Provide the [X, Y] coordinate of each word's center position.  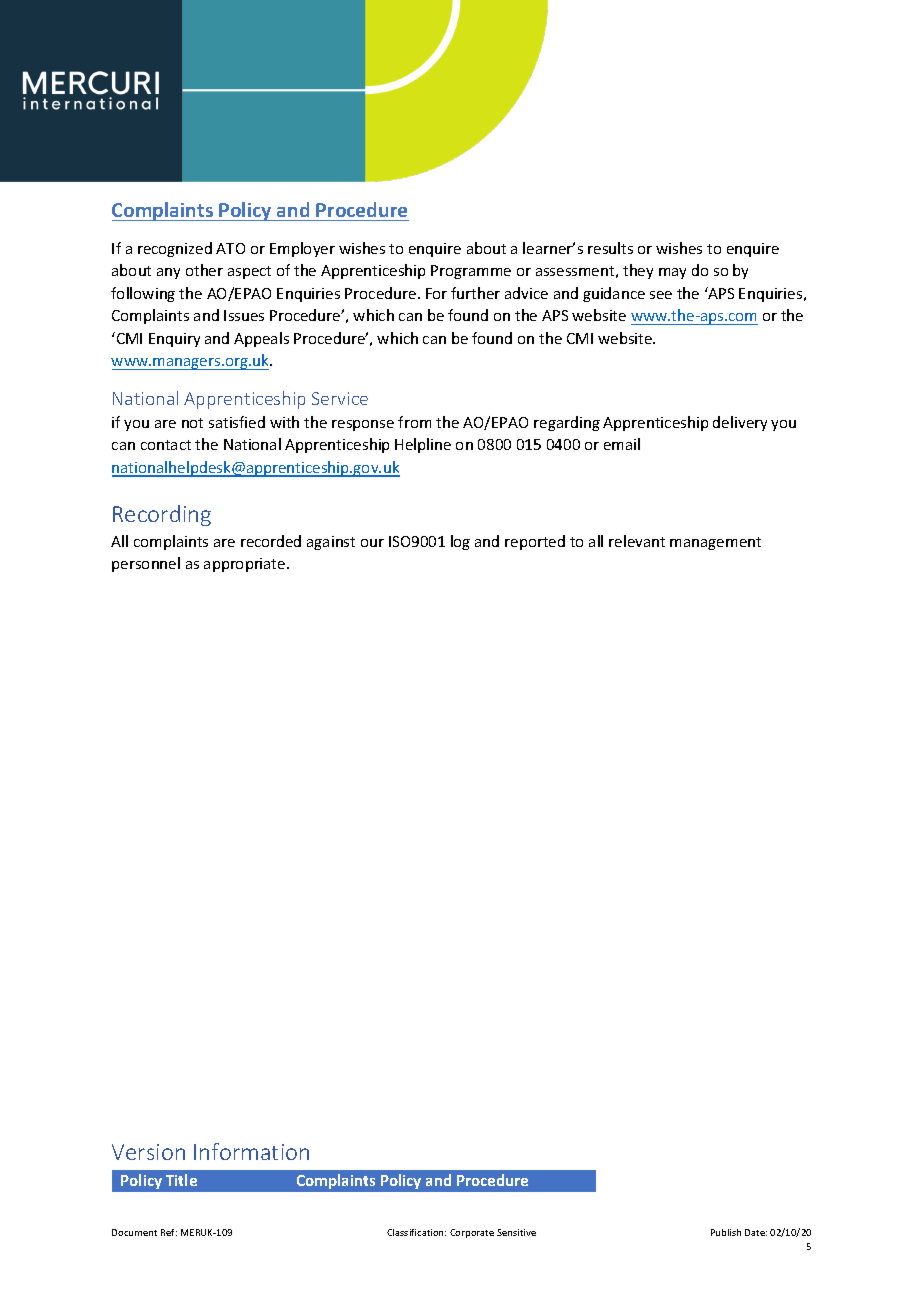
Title [181, 1180]
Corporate [472, 1233]
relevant [637, 541]
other [204, 270]
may [672, 273]
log [460, 542]
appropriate [246, 565]
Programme [471, 272]
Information [251, 1151]
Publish [726, 1232]
